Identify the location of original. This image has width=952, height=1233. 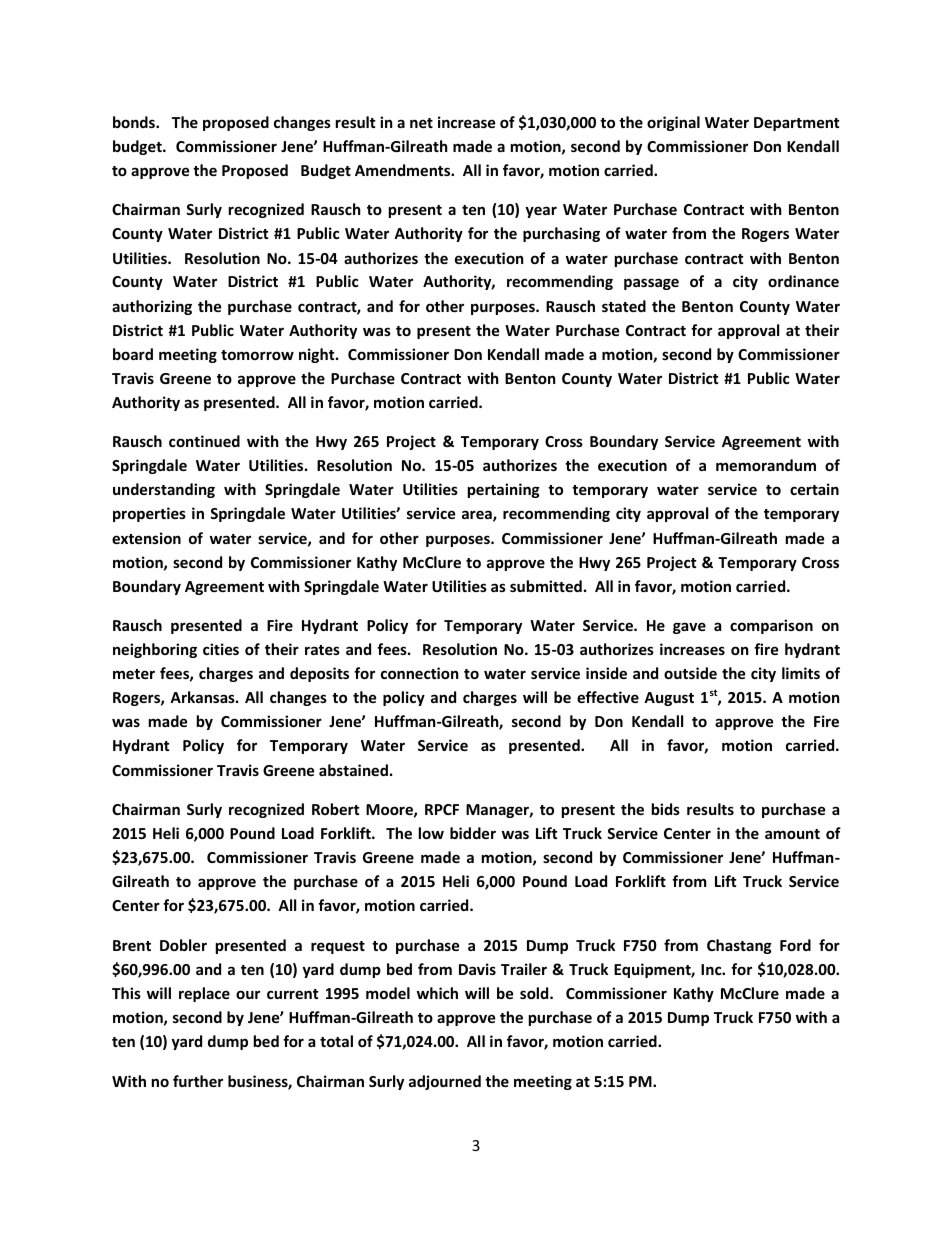
(673, 123).
